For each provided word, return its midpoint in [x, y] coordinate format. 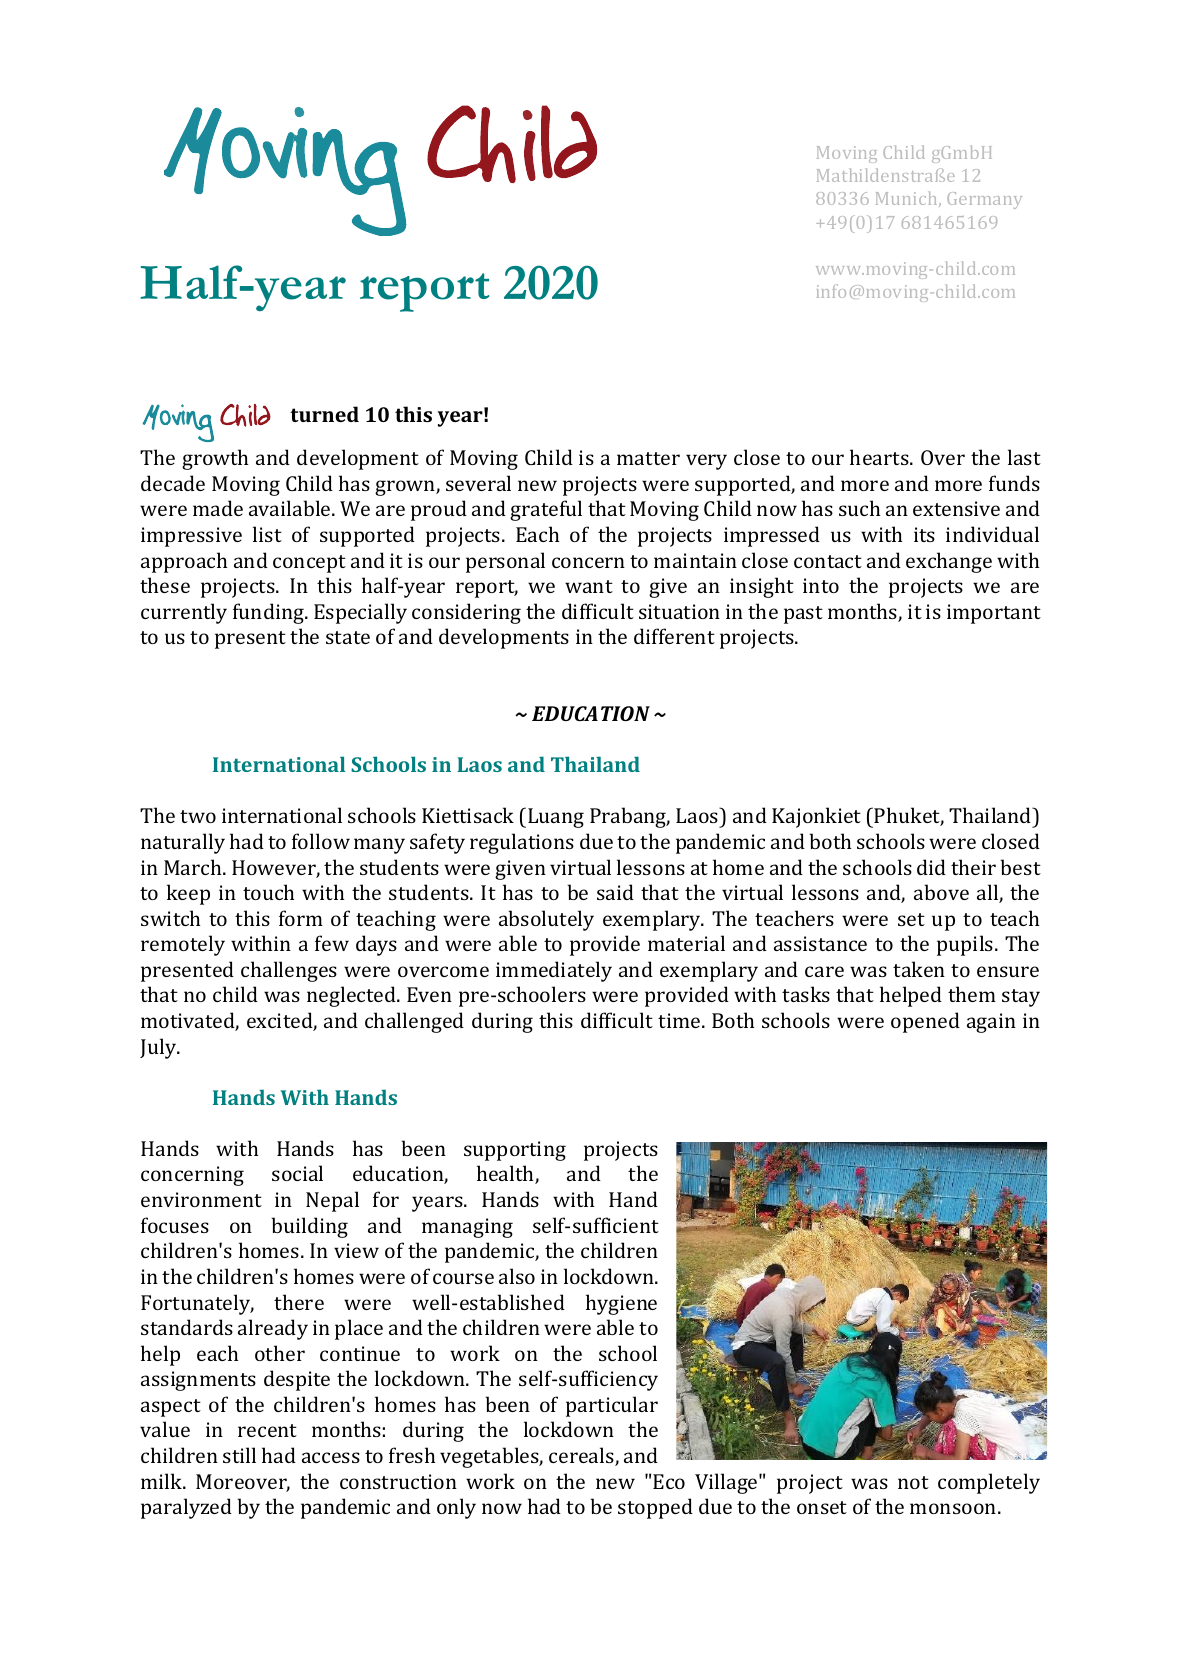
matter [648, 458]
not [913, 1482]
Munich [908, 199]
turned [324, 414]
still [239, 1455]
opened [925, 1022]
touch [268, 892]
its [924, 534]
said [615, 892]
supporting [515, 1151]
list [267, 534]
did [931, 867]
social [297, 1173]
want [589, 586]
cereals [582, 1456]
